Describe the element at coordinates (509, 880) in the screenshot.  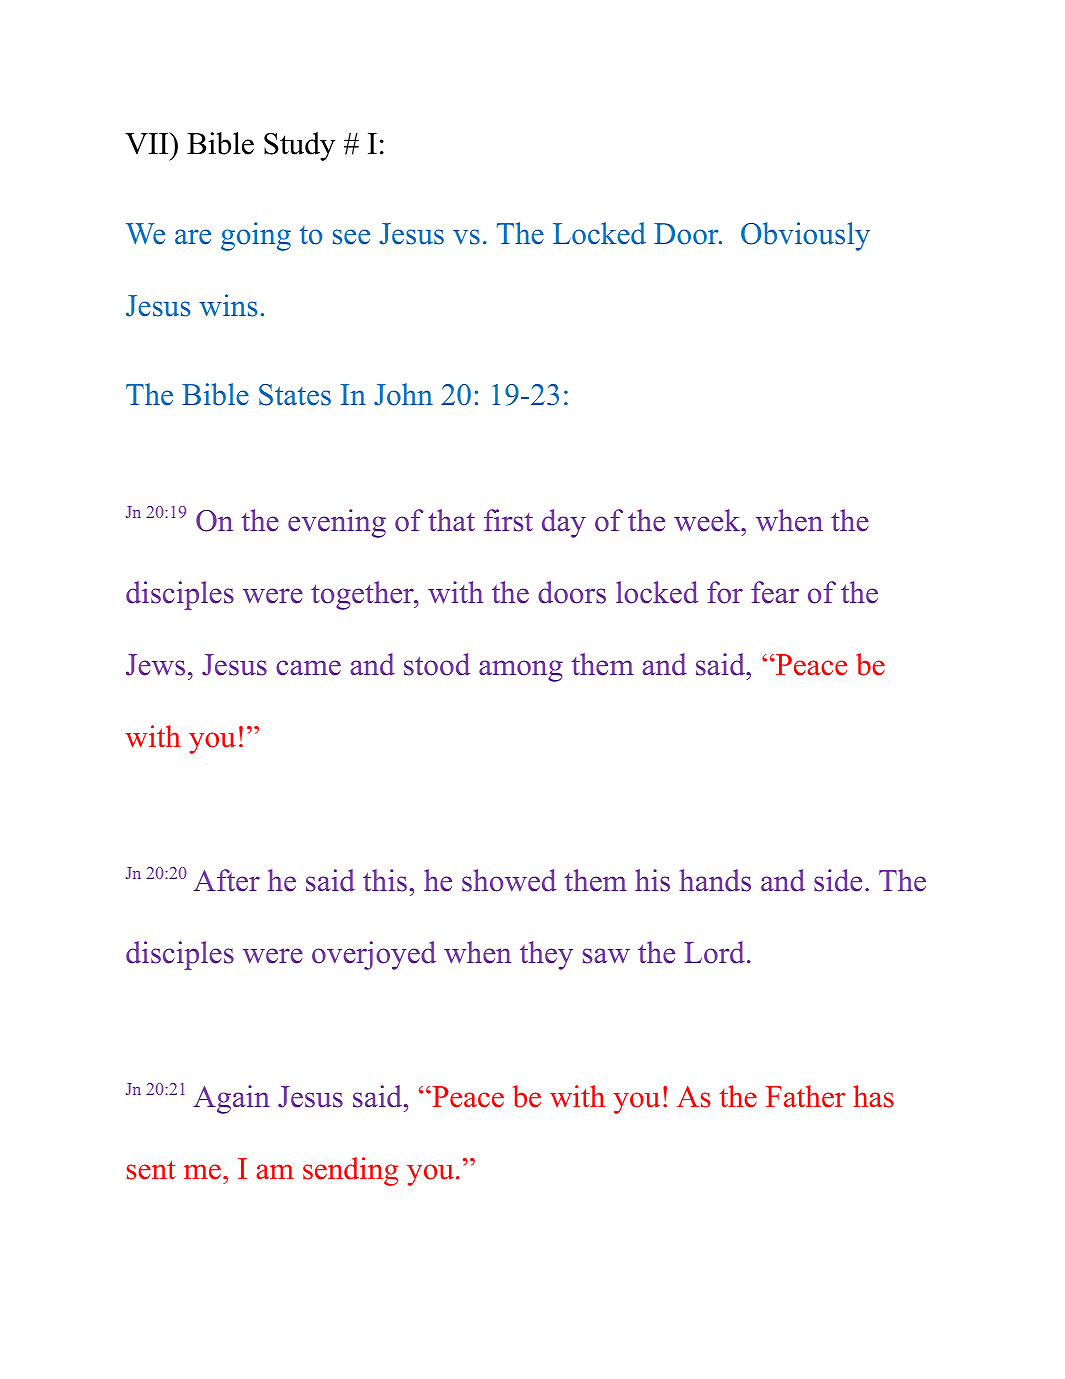
I see `showed` at that location.
